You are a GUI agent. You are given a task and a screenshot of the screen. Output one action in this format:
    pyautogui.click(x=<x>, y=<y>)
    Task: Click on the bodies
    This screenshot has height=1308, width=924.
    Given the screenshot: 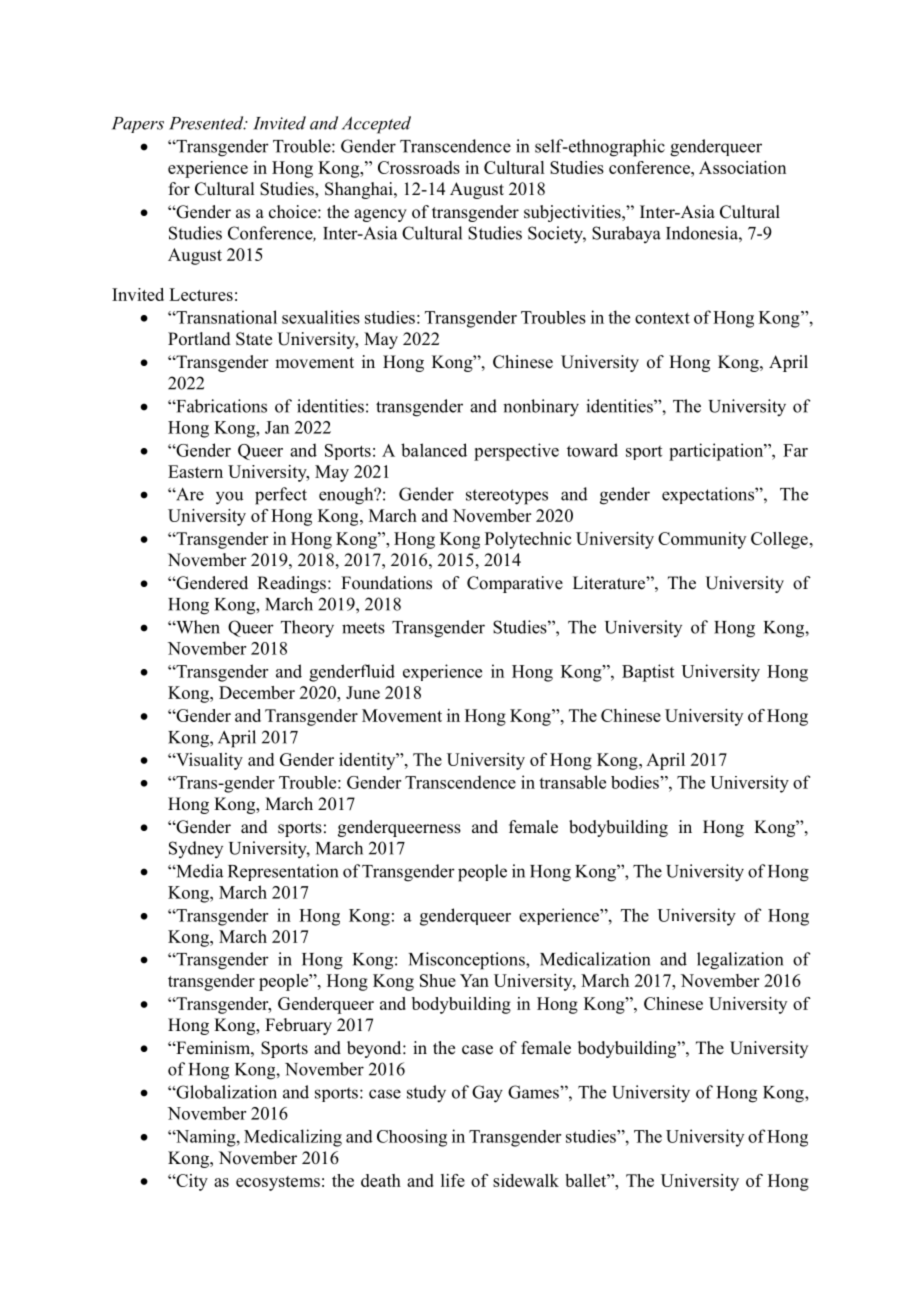 What is the action you would take?
    pyautogui.click(x=636, y=782)
